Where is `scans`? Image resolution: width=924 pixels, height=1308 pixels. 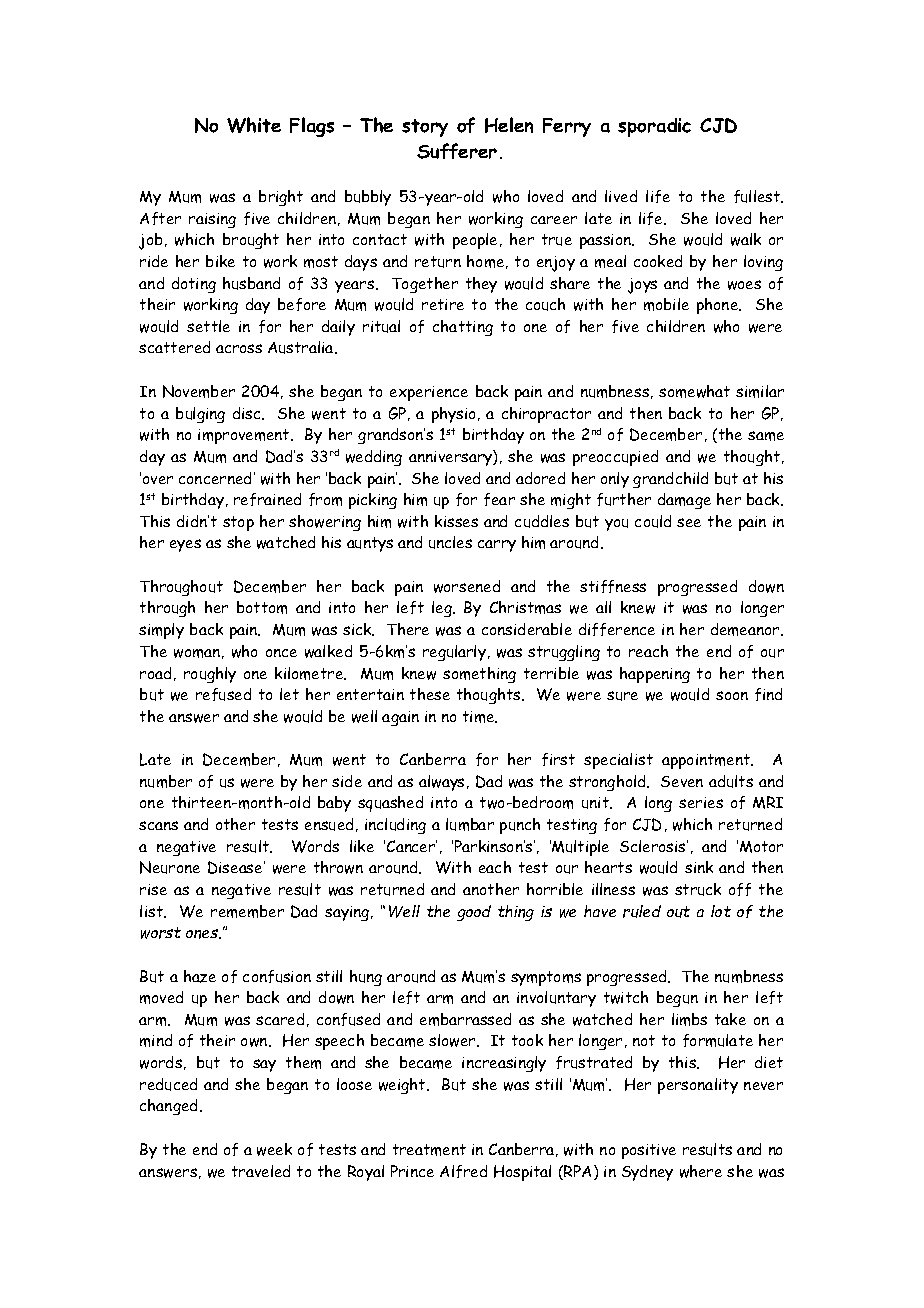 scans is located at coordinates (158, 825).
